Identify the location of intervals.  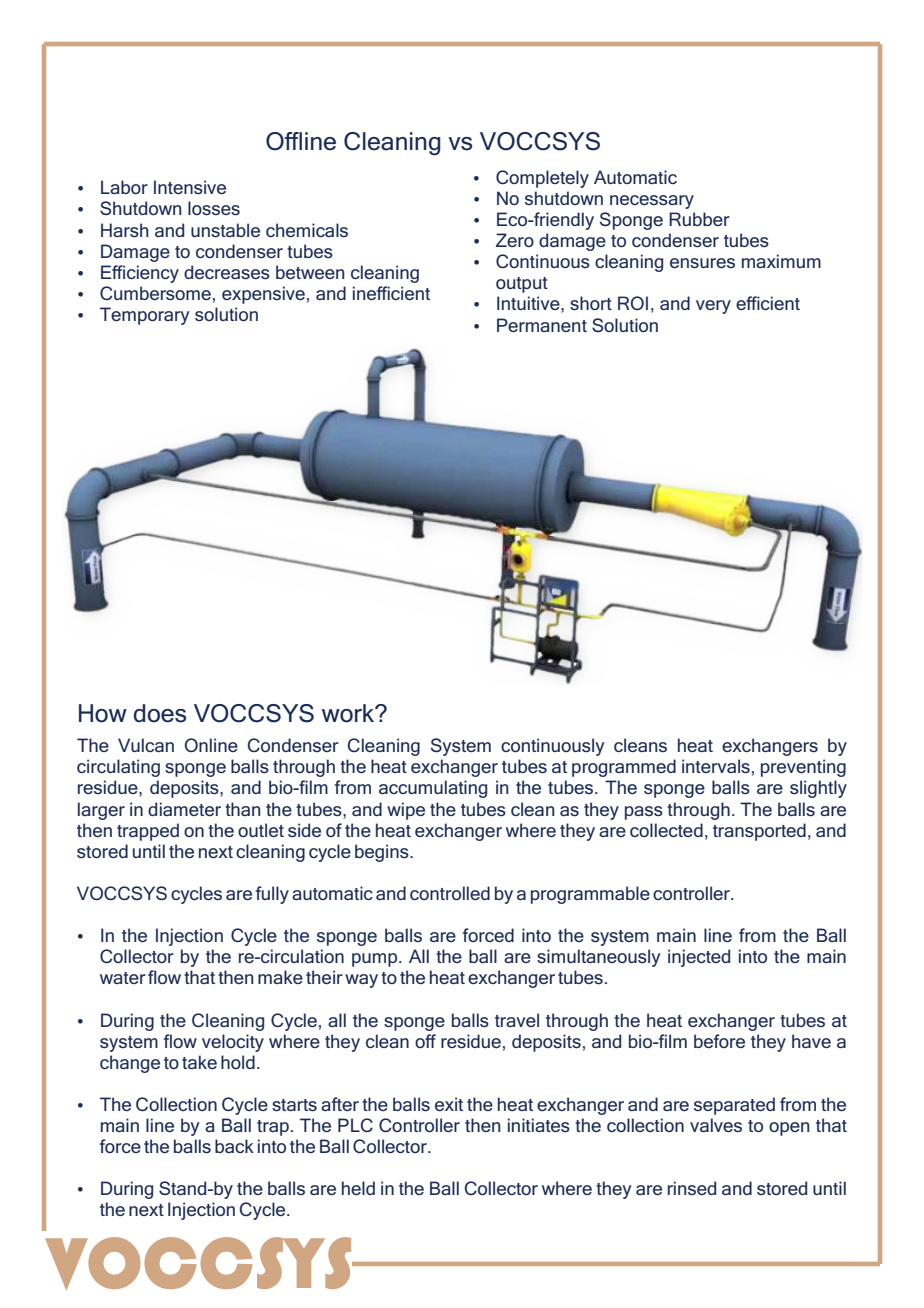
(716, 766).
